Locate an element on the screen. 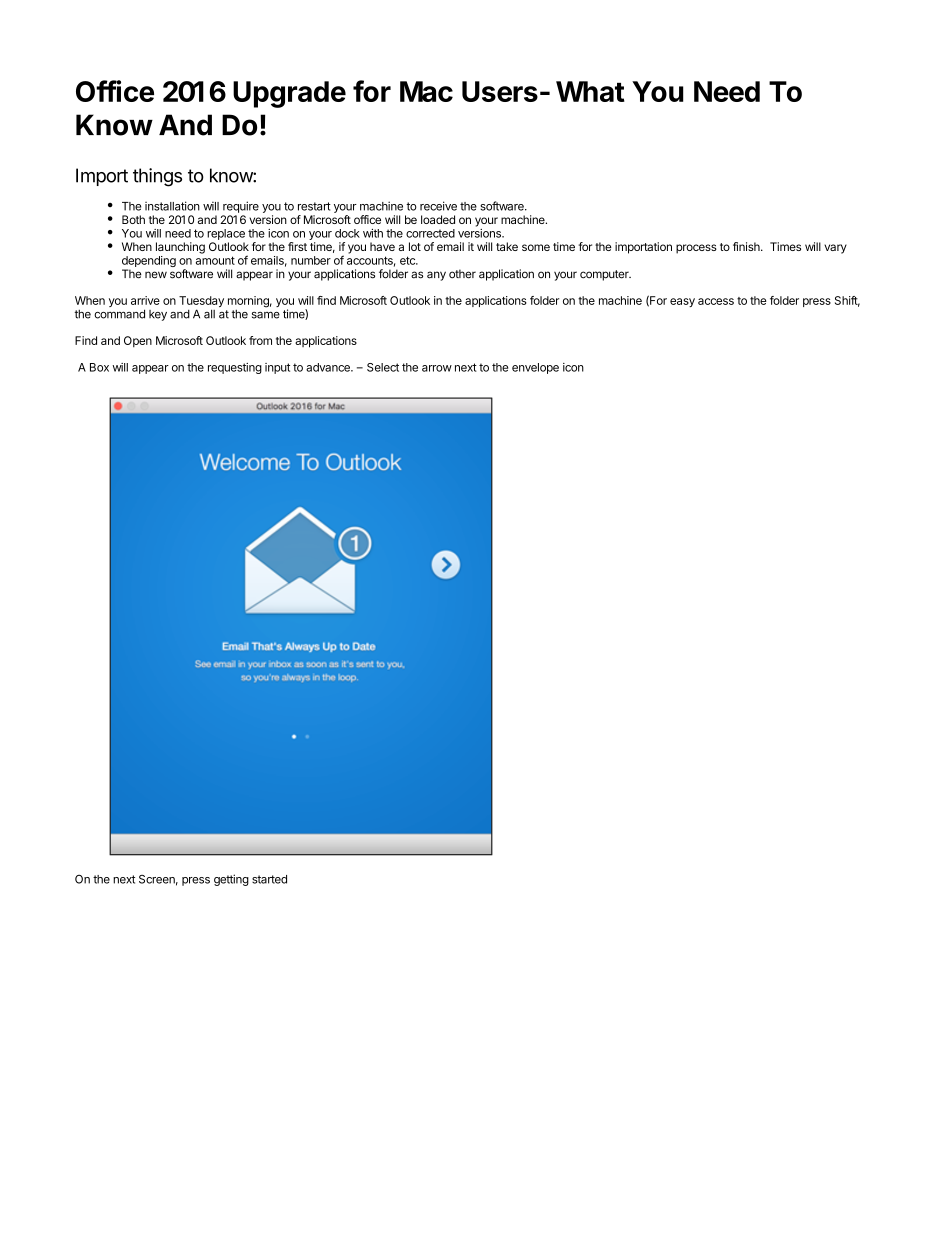 The image size is (952, 1233). Upgrade is located at coordinates (289, 94).
